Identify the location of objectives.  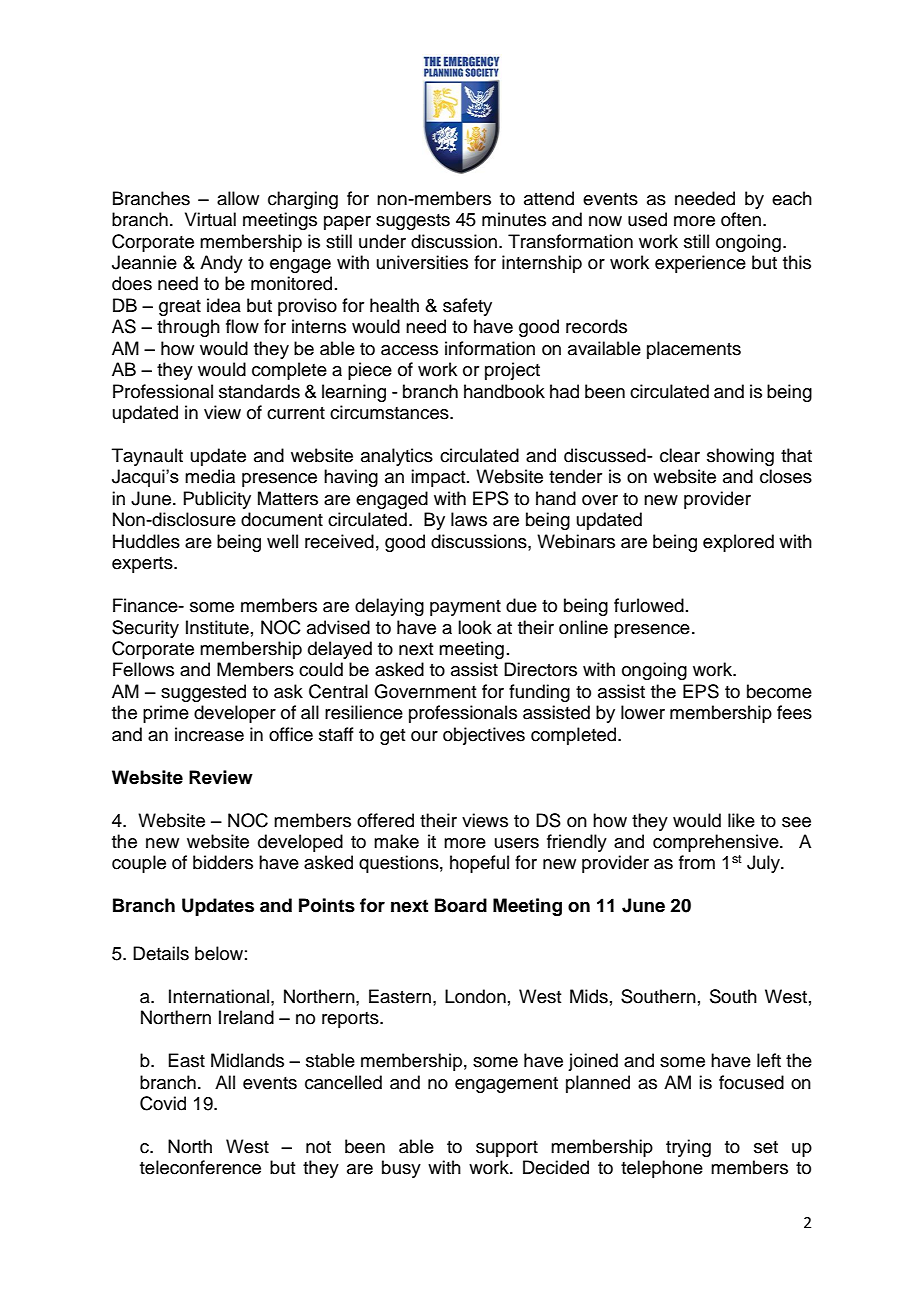
(484, 736).
